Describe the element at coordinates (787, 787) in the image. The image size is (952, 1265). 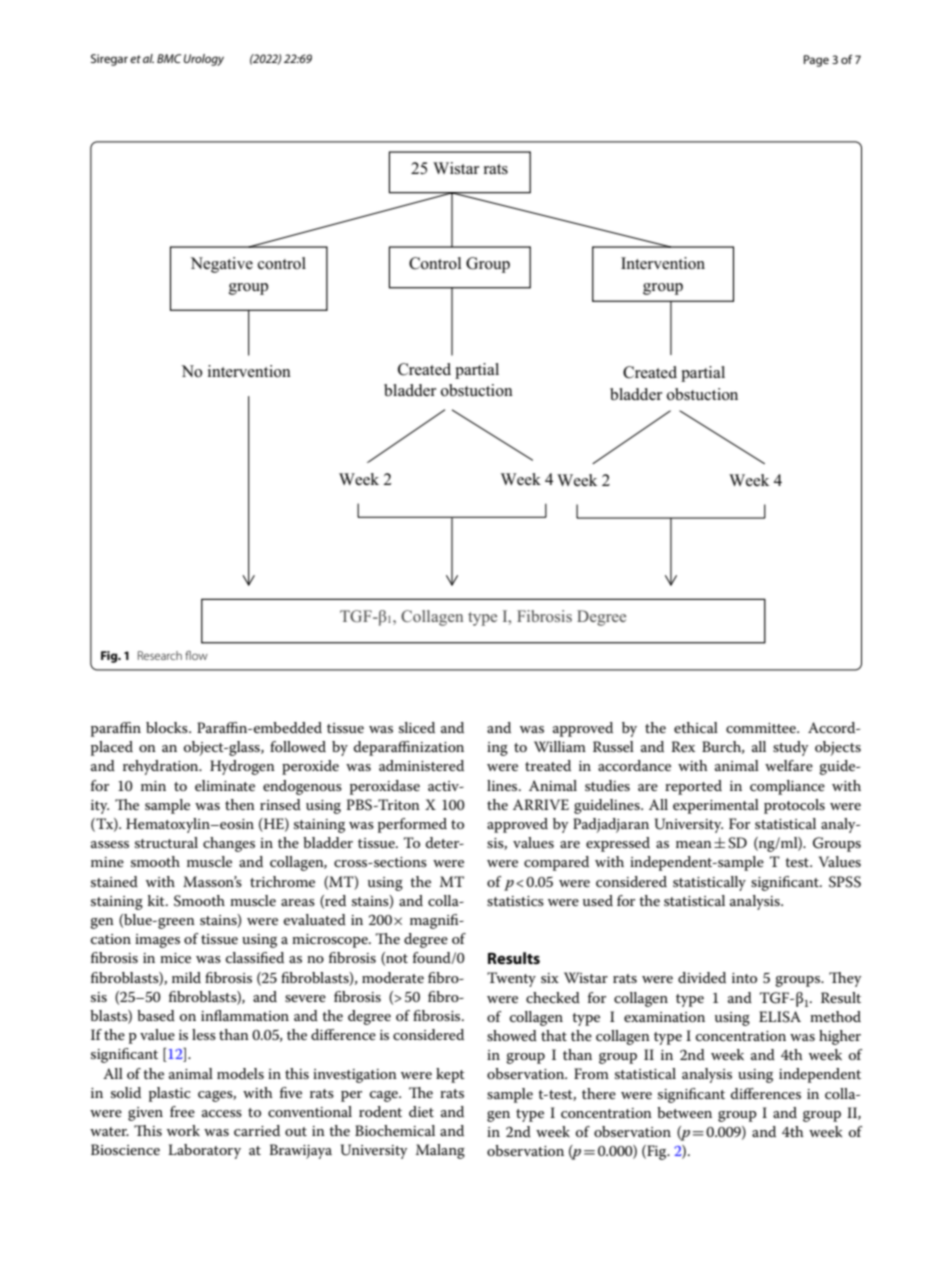
I see `compliance` at that location.
